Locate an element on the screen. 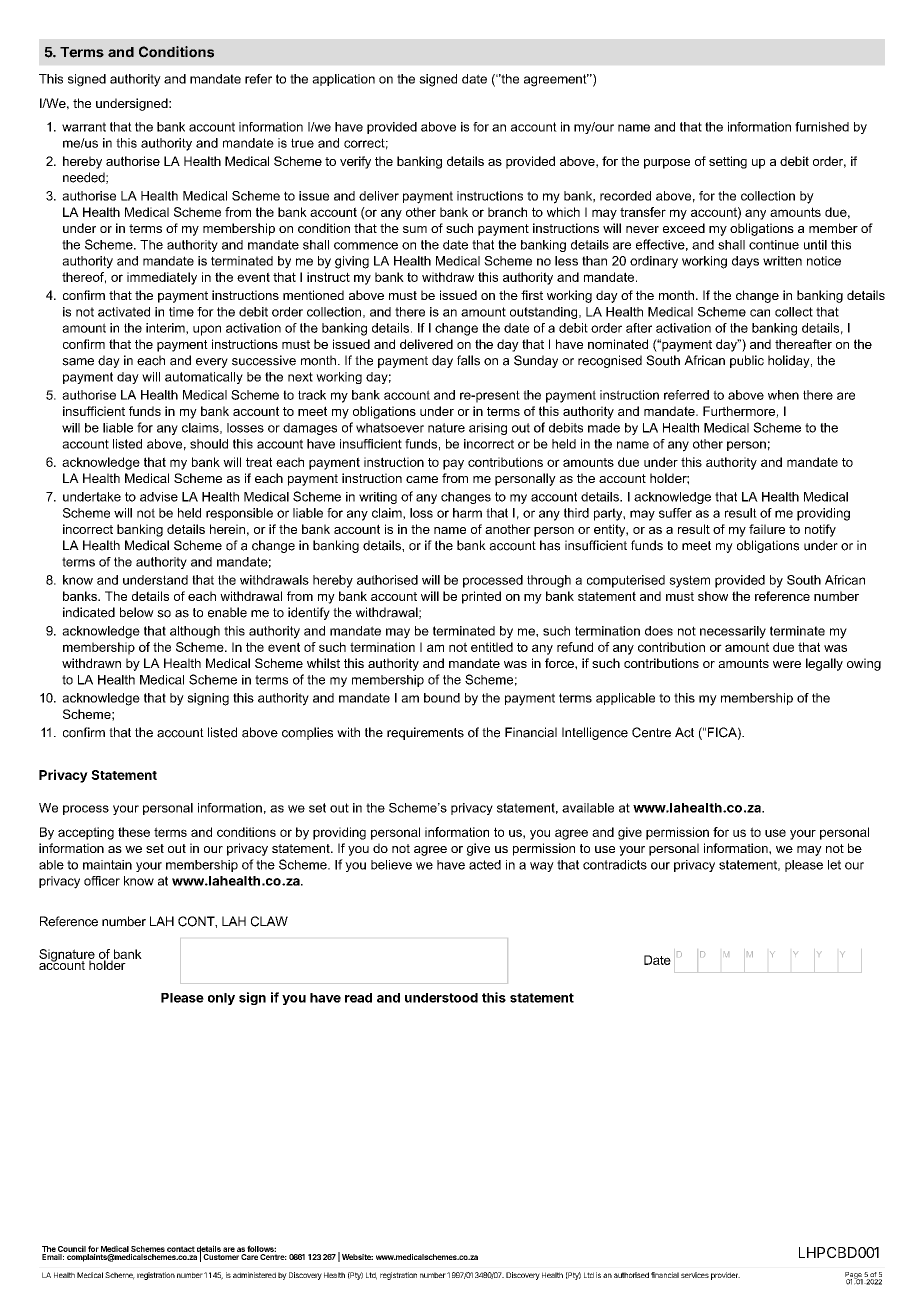 This screenshot has height=1308, width=924. failure is located at coordinates (767, 529).
